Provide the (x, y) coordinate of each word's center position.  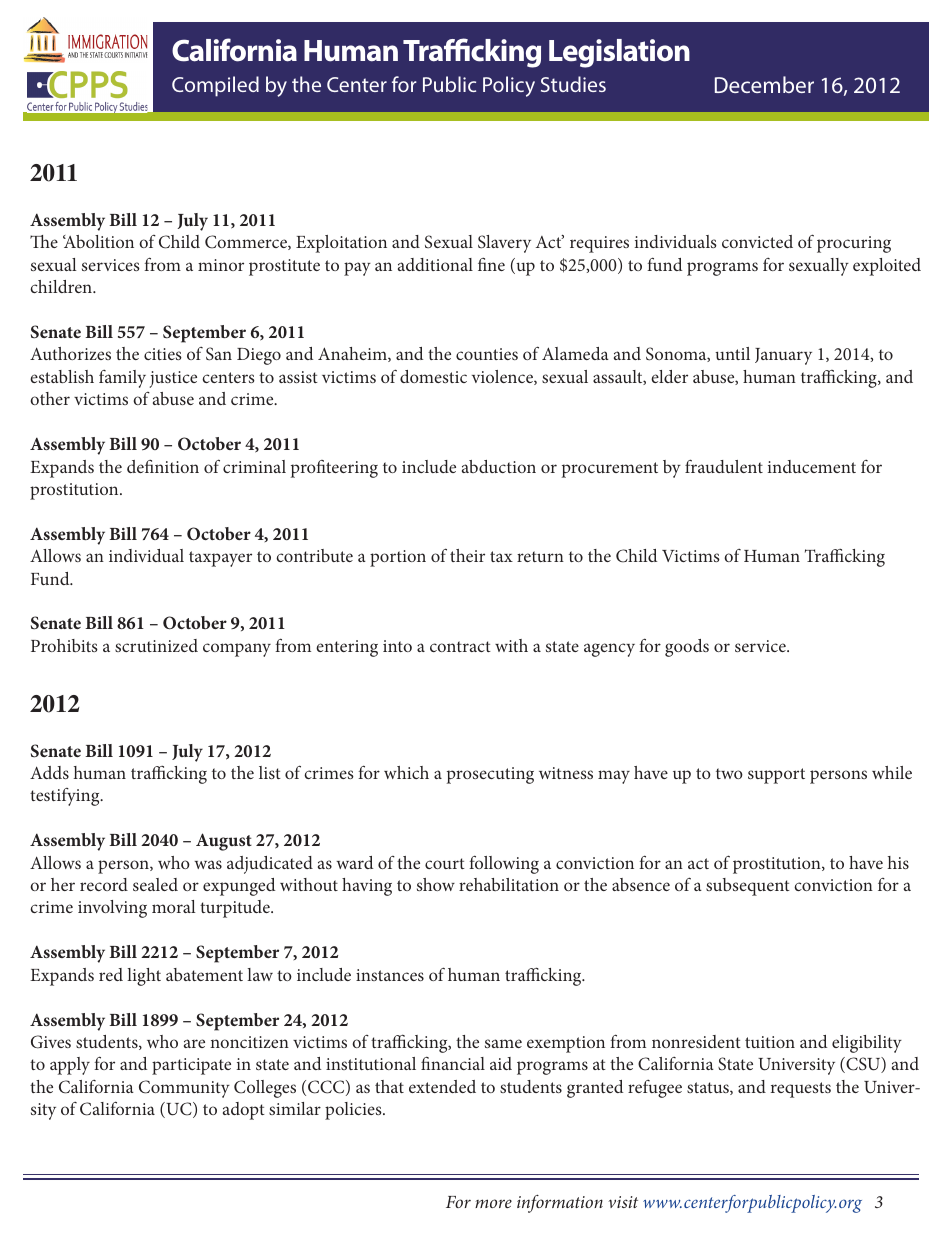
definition (163, 466)
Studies (573, 84)
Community (184, 1089)
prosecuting (490, 775)
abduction (499, 466)
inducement (812, 466)
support (776, 776)
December (764, 84)
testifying (66, 797)
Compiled (215, 86)
